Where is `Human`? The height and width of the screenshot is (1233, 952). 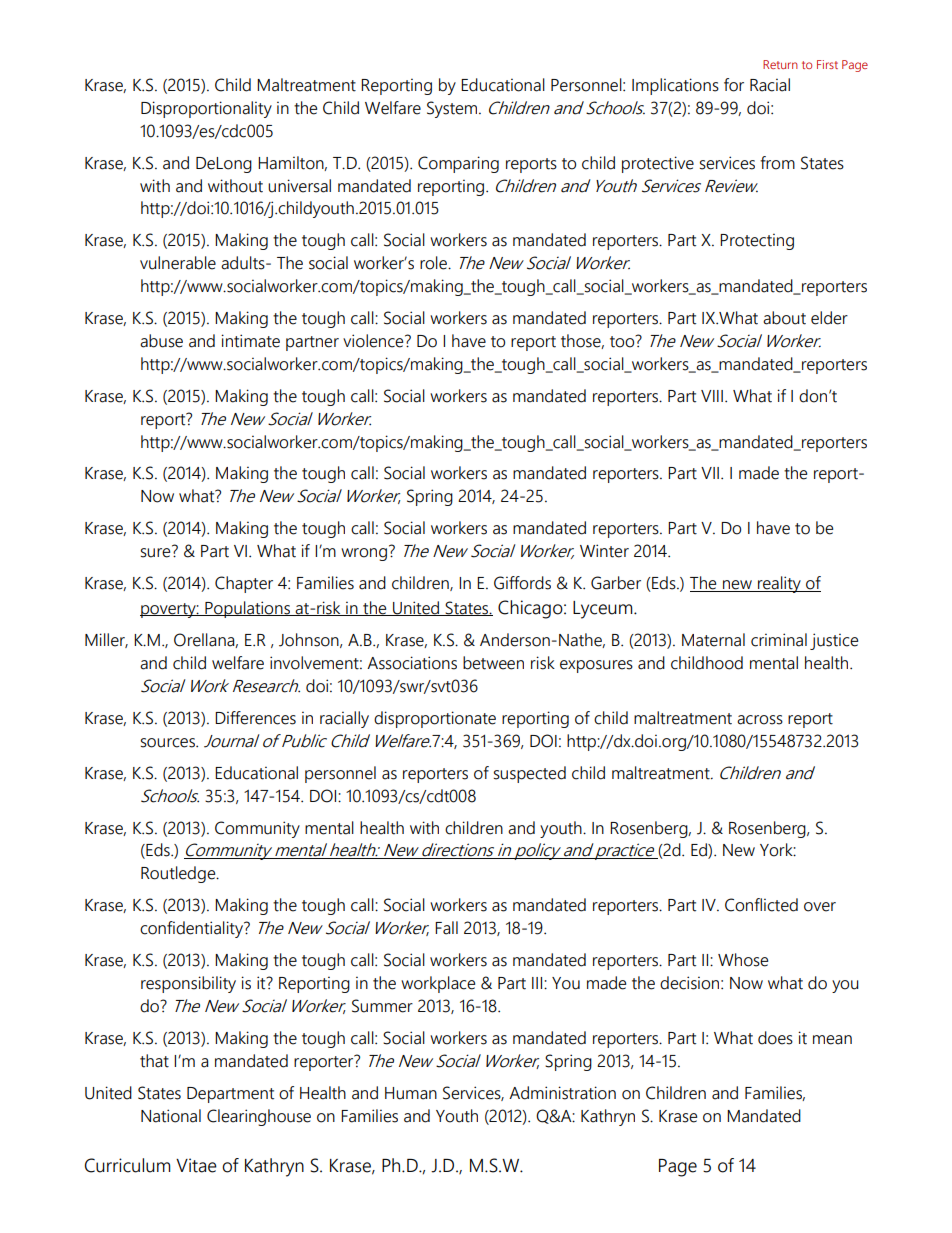
Human is located at coordinates (411, 1093).
